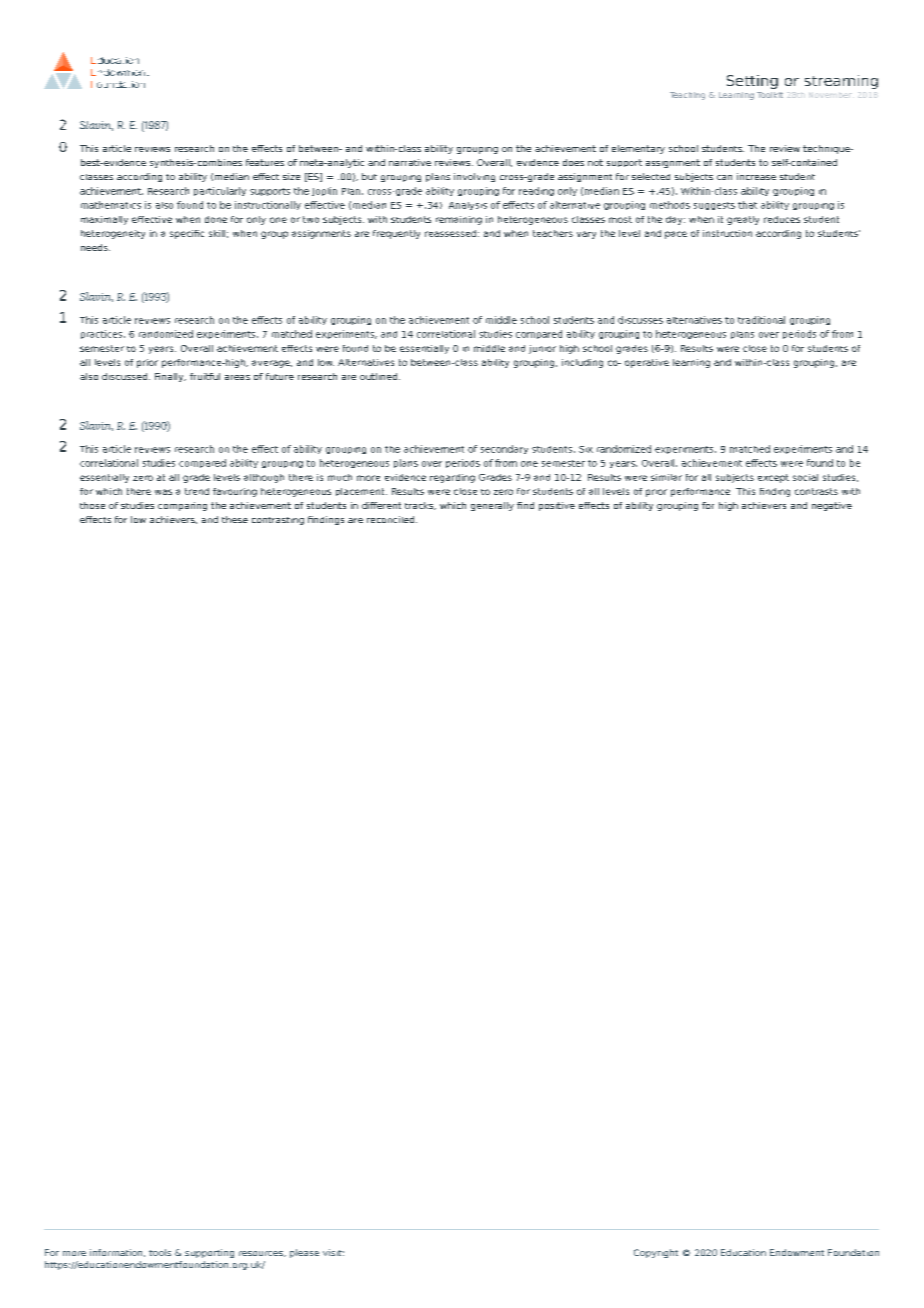 Image resolution: width=924 pixels, height=1308 pixels. I want to click on please, so click(304, 1253).
